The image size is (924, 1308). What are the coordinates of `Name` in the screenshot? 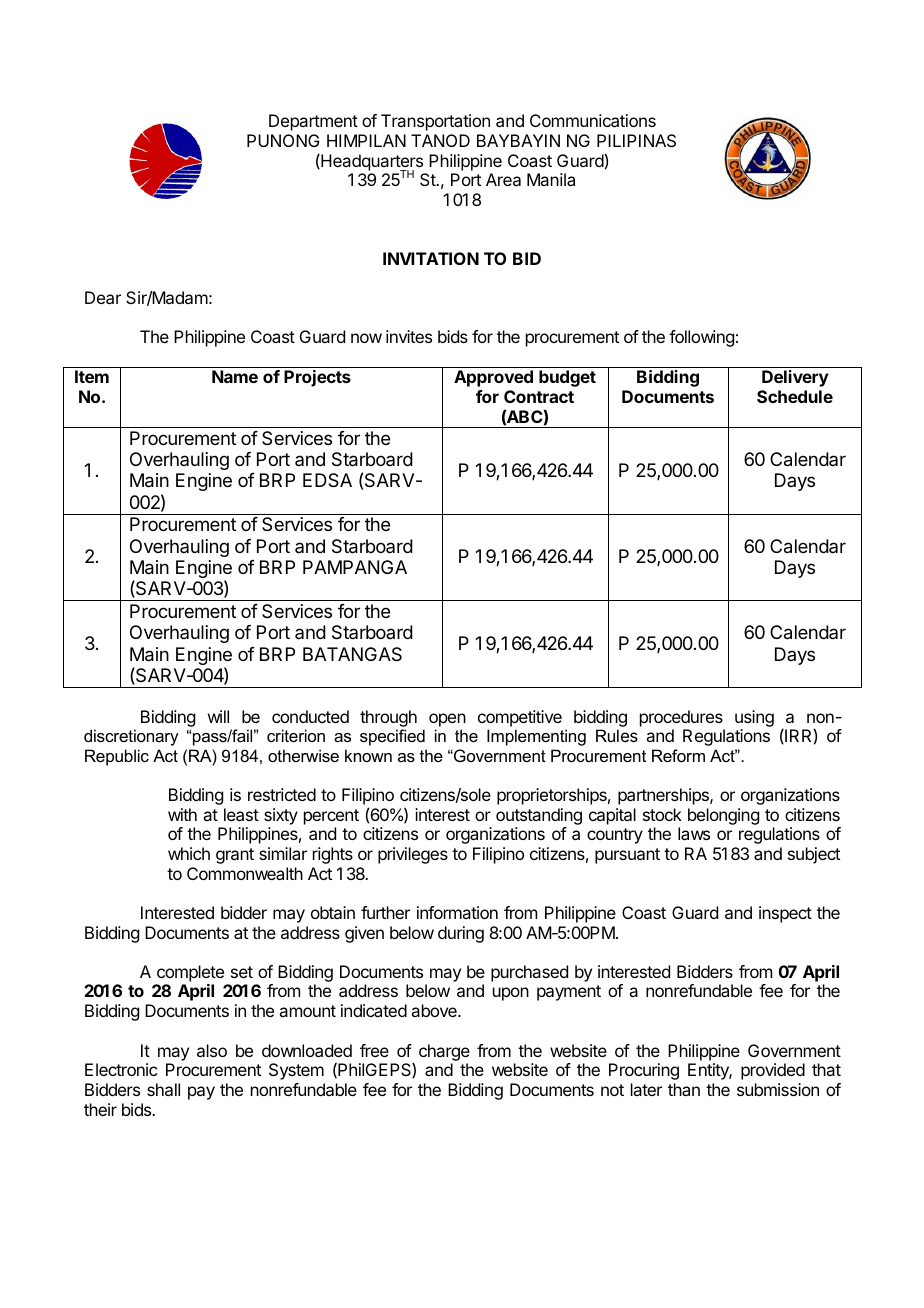 It's located at (235, 376).
